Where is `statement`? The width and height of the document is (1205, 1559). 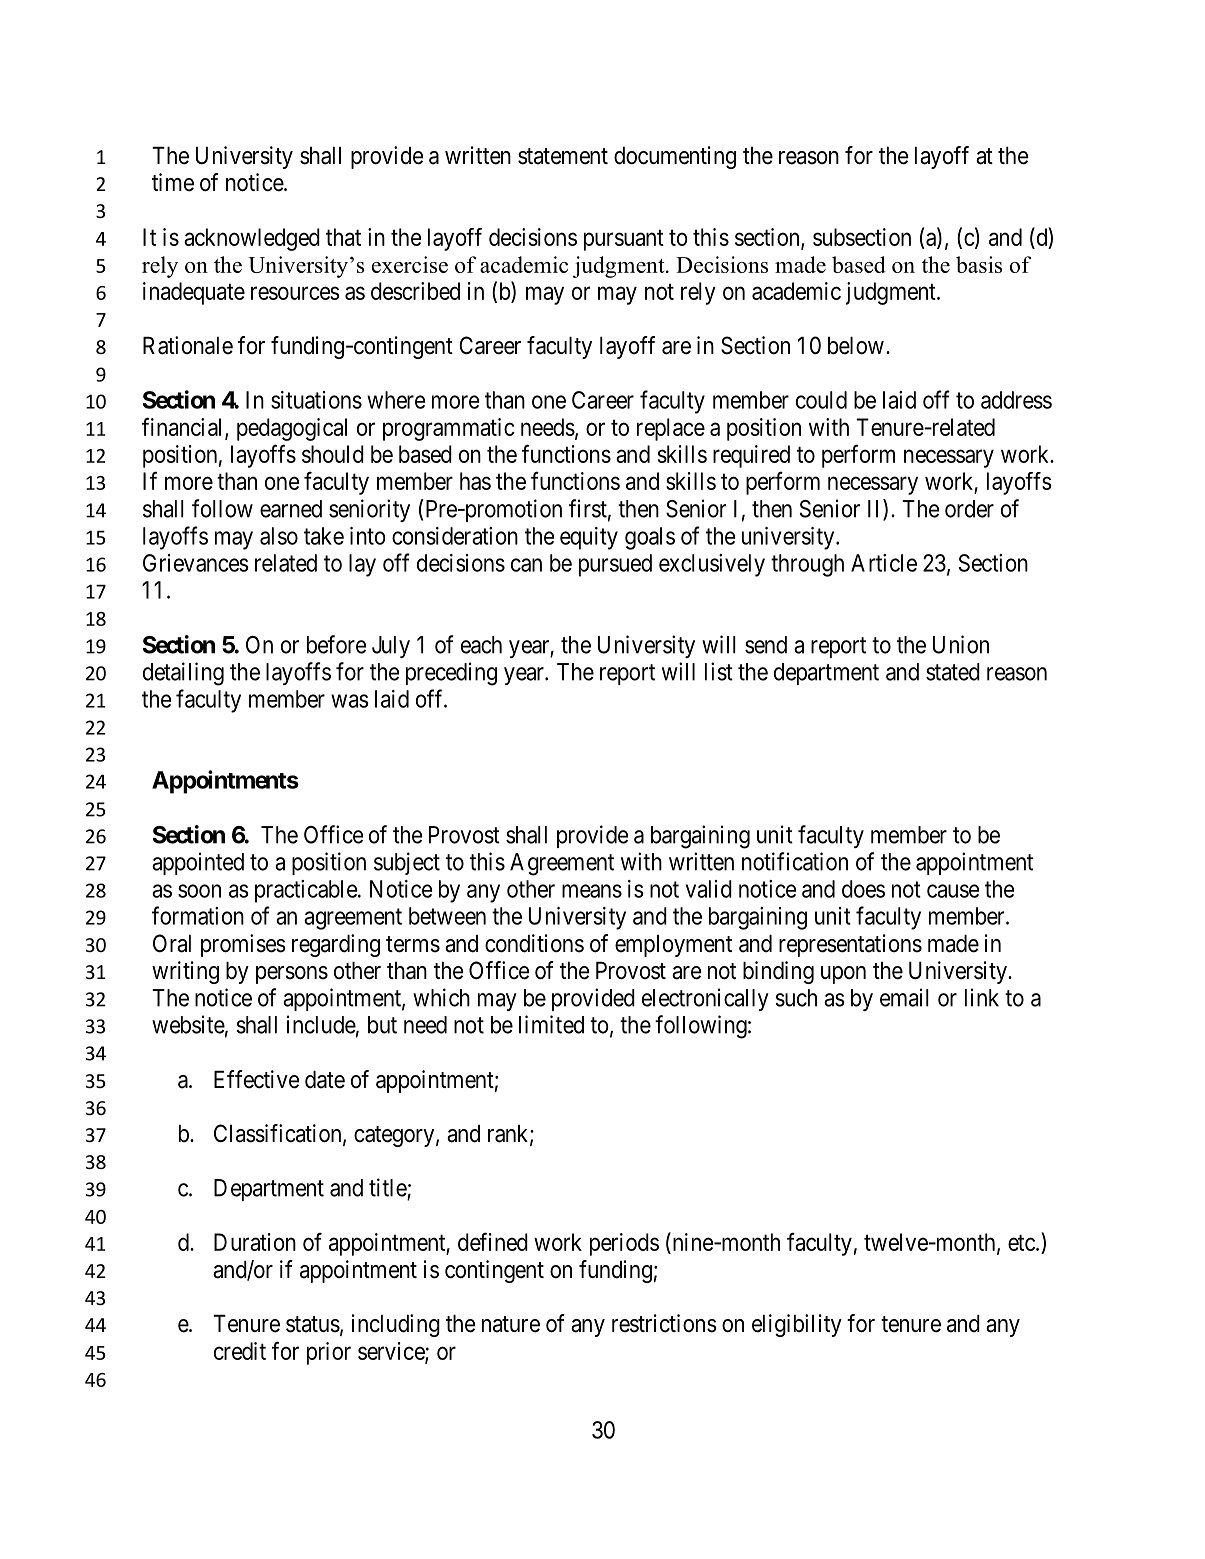
statement is located at coordinates (563, 156).
